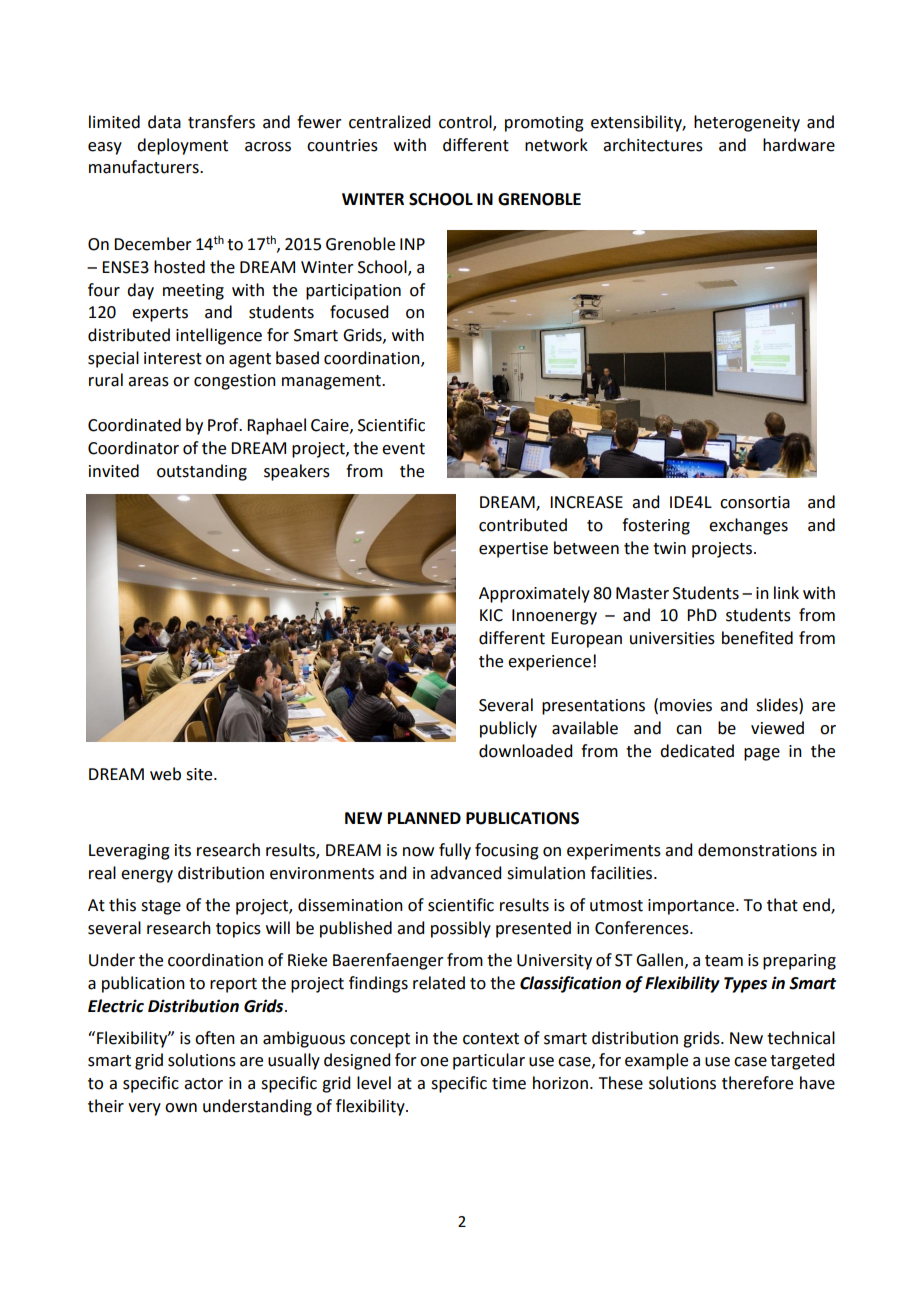  What do you see at coordinates (161, 907) in the screenshot?
I see `stage` at bounding box center [161, 907].
